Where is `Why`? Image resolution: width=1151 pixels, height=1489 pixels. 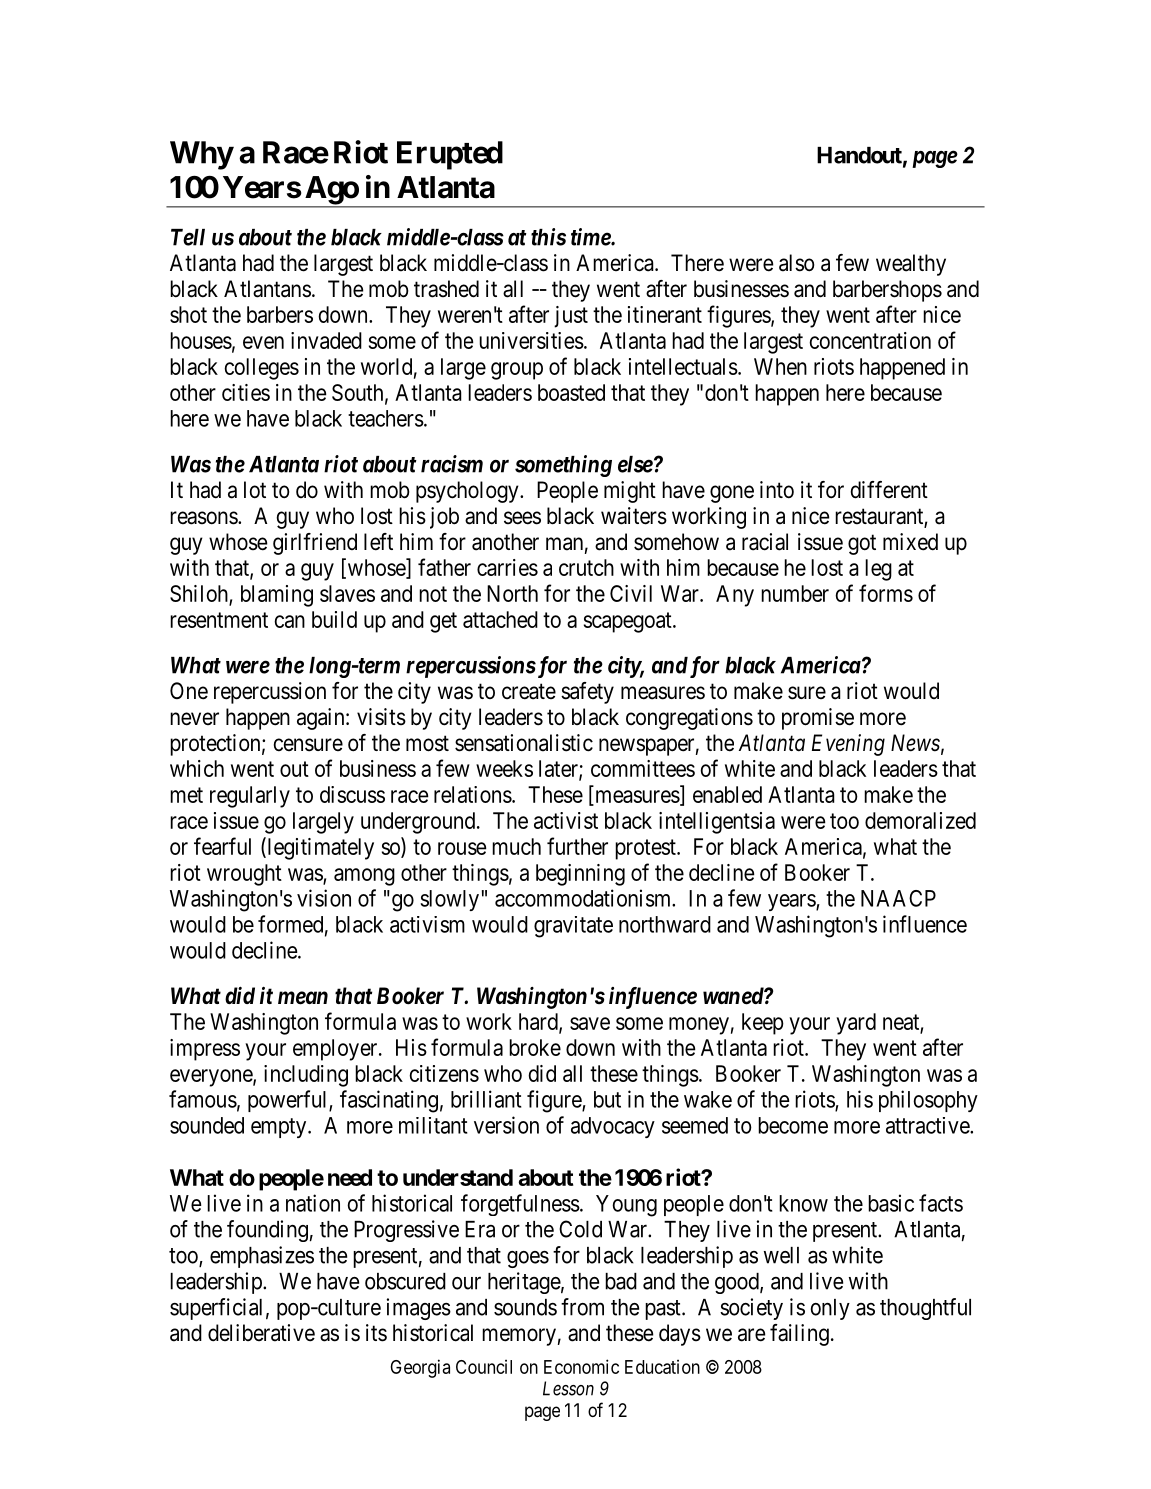
Why is located at coordinates (201, 155).
